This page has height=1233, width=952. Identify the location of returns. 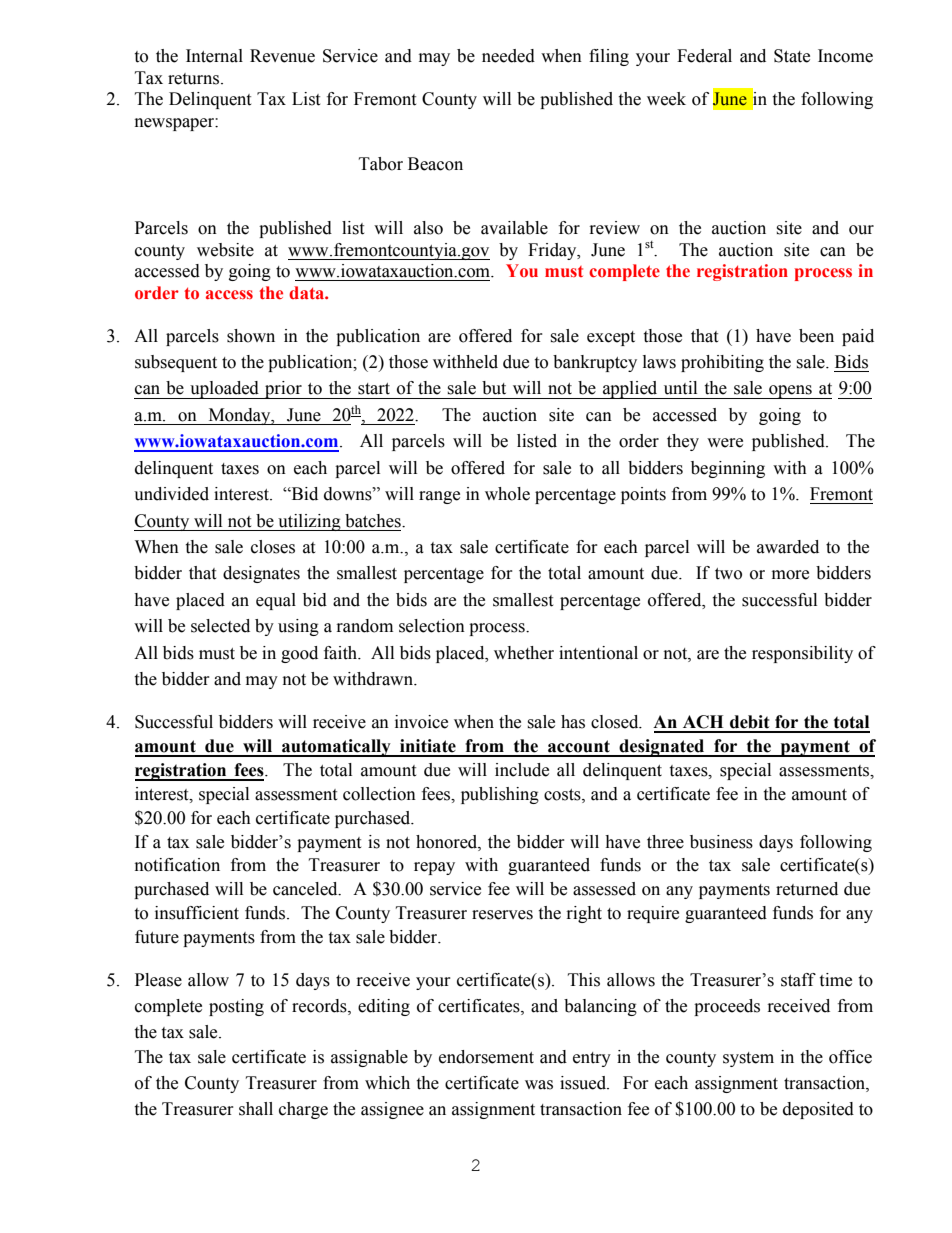
(195, 79).
